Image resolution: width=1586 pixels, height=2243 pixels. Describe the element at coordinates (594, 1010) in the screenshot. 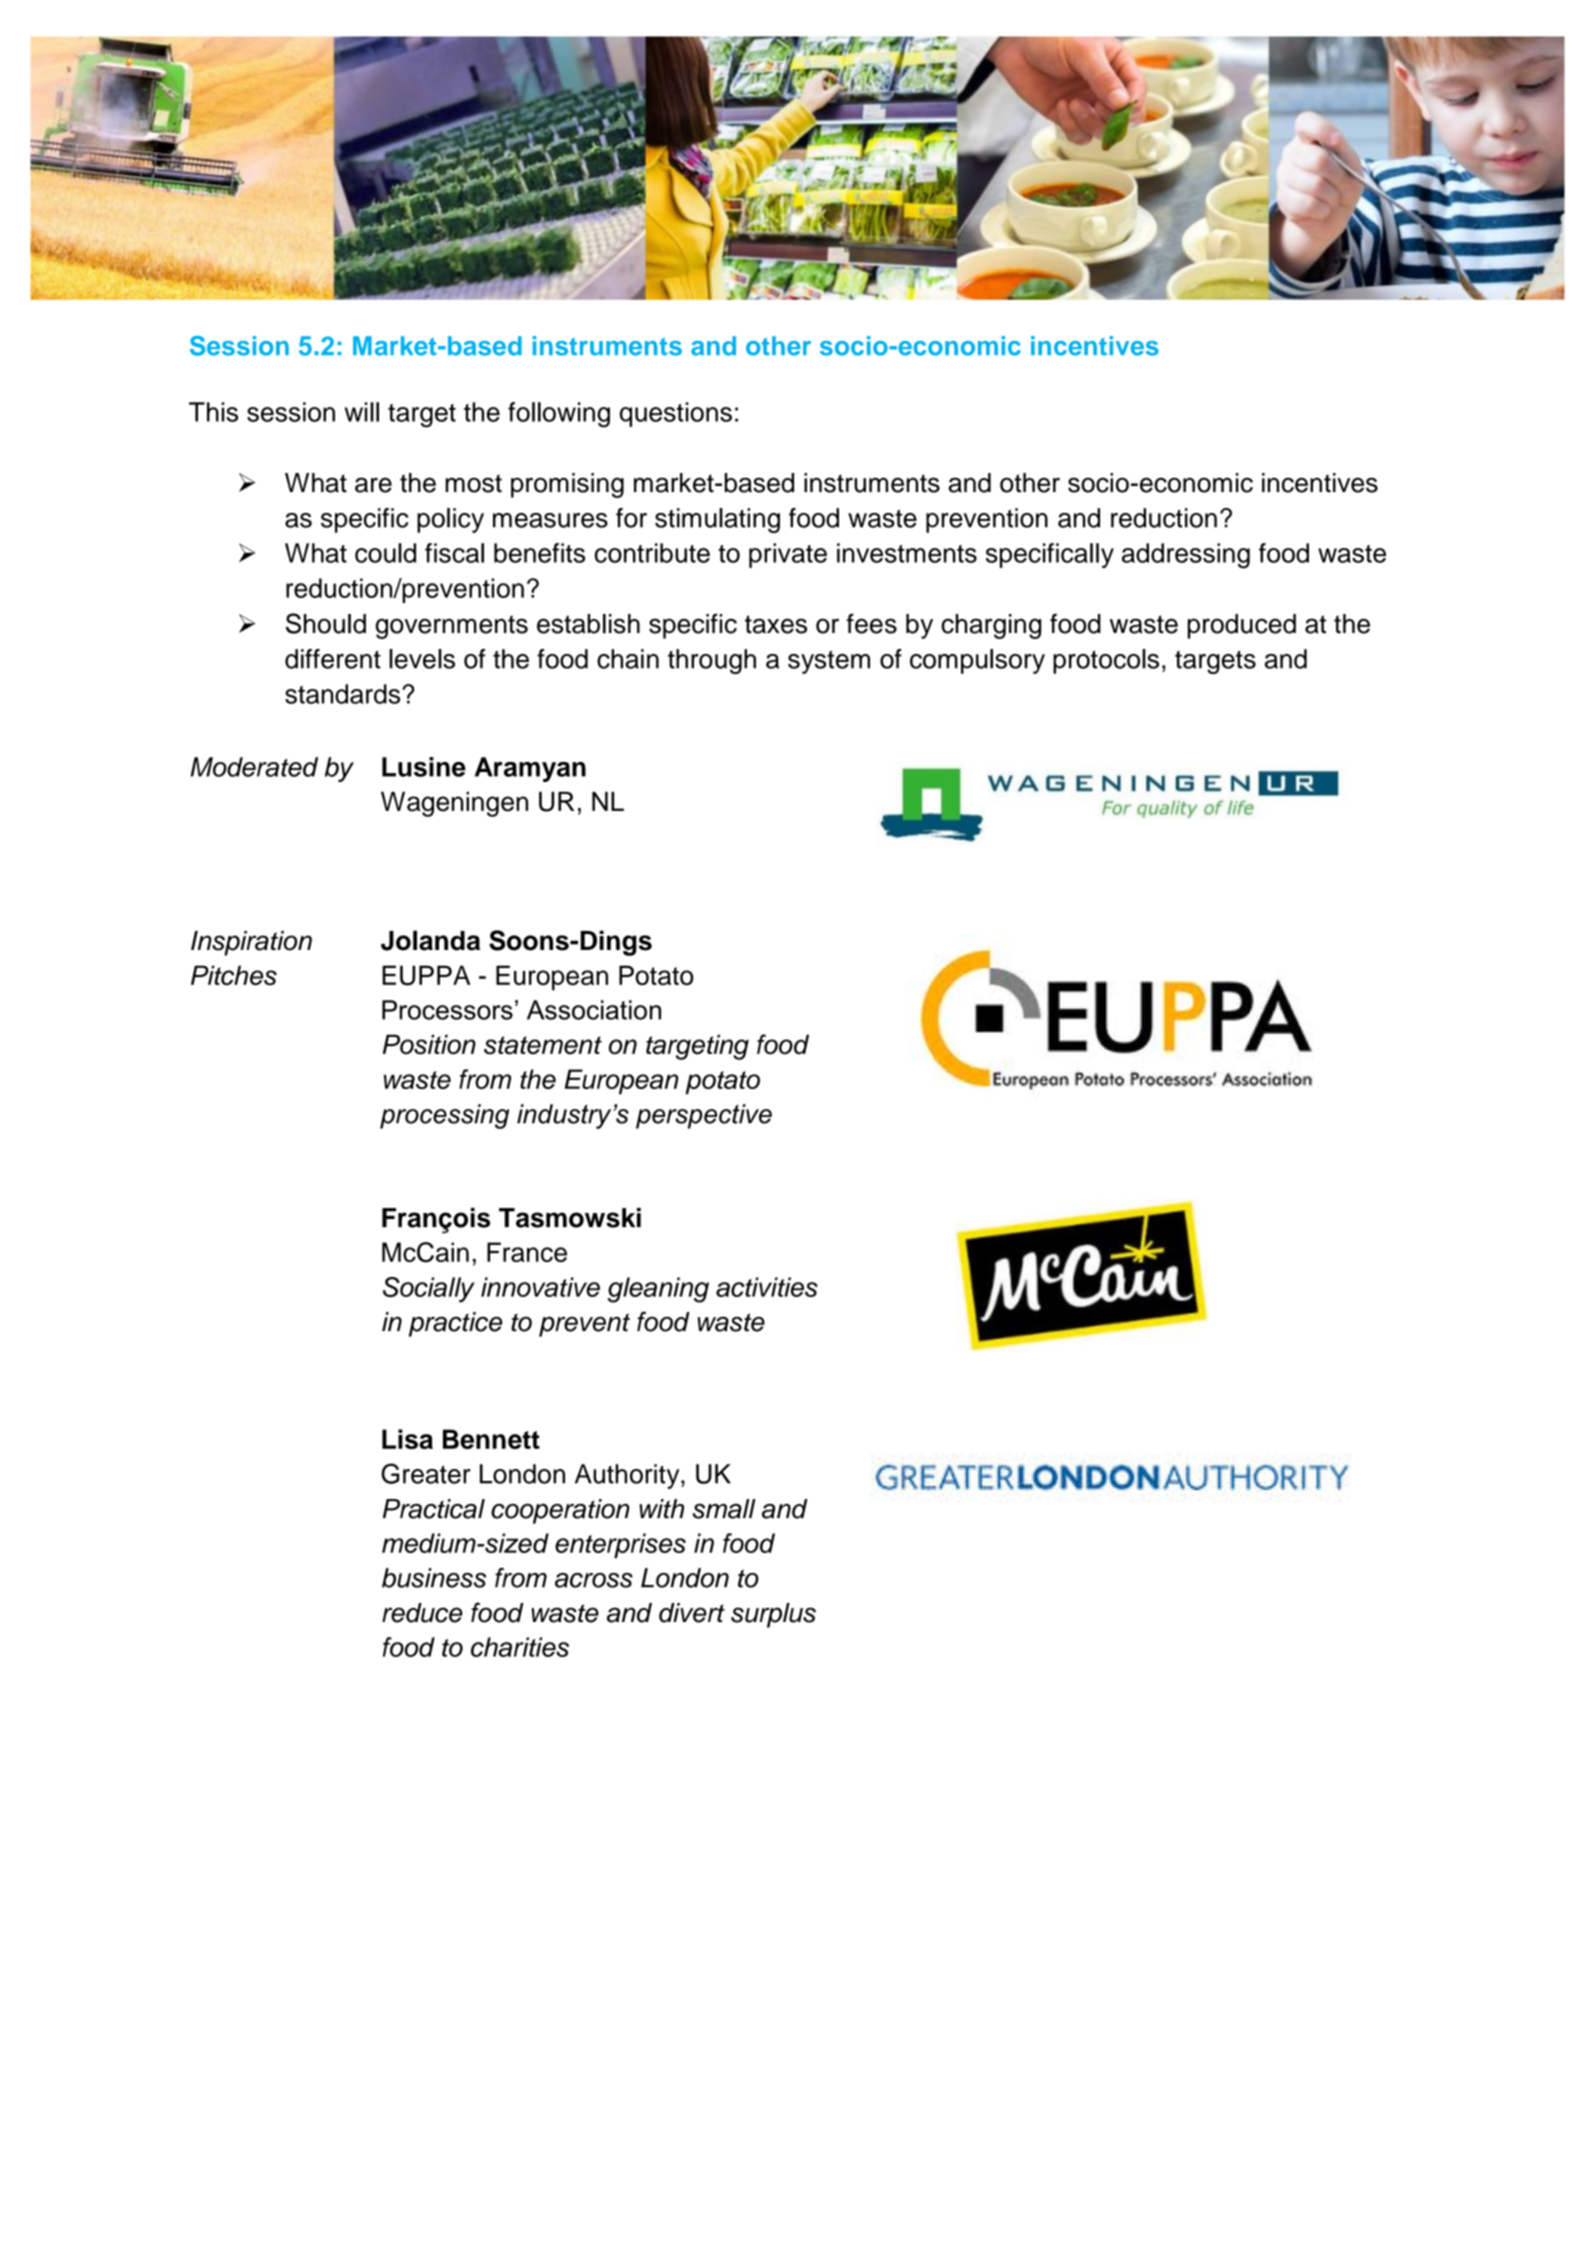

I see `Association` at that location.
